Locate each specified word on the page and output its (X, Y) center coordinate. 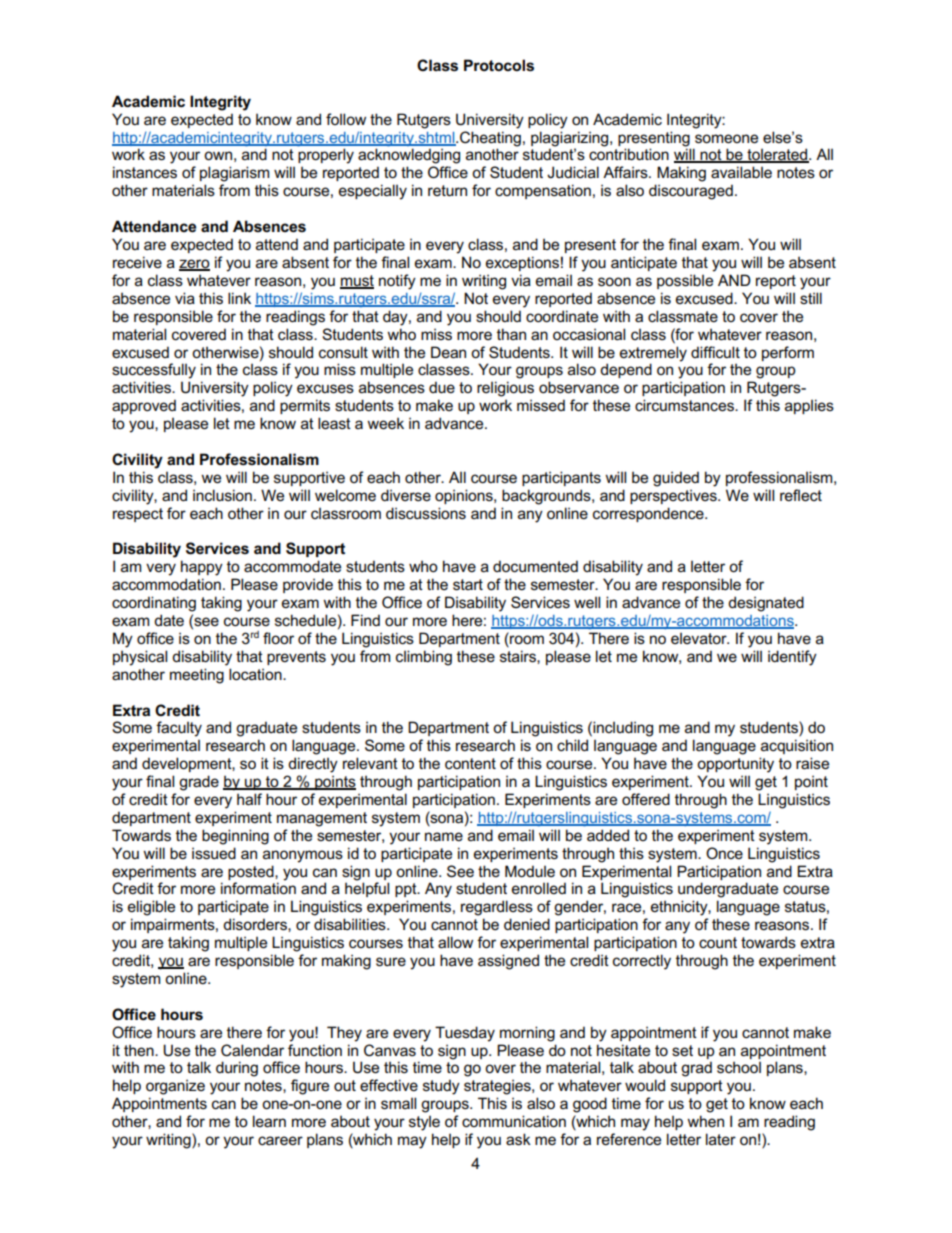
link (239, 298)
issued (214, 853)
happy (202, 568)
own (218, 155)
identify (792, 658)
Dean (448, 352)
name (444, 836)
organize (175, 1087)
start (468, 585)
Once (724, 853)
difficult (715, 352)
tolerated (777, 155)
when (705, 1121)
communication (514, 1121)
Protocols (499, 65)
